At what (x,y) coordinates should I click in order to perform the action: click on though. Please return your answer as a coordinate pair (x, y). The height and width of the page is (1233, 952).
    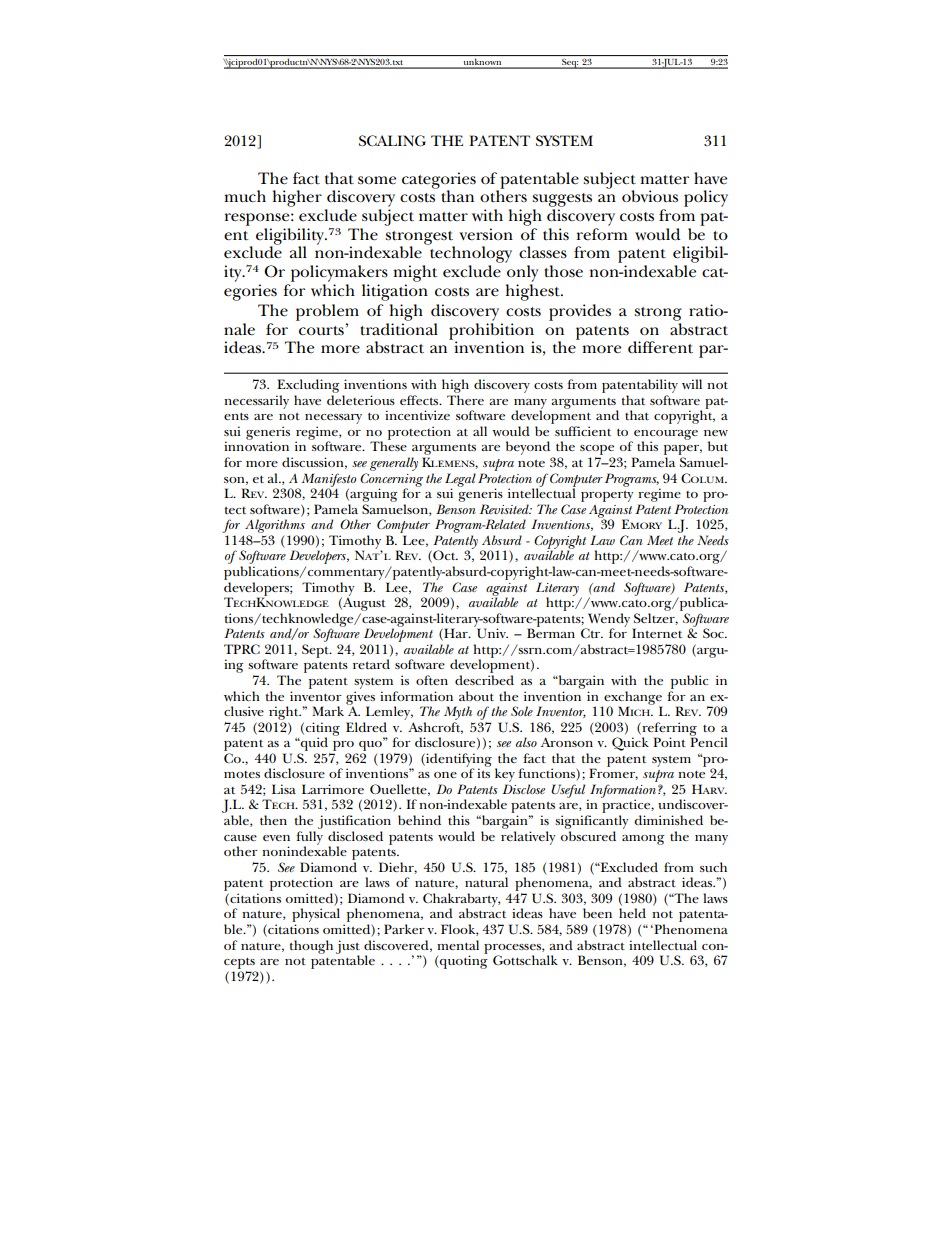
    Looking at the image, I should click on (311, 947).
